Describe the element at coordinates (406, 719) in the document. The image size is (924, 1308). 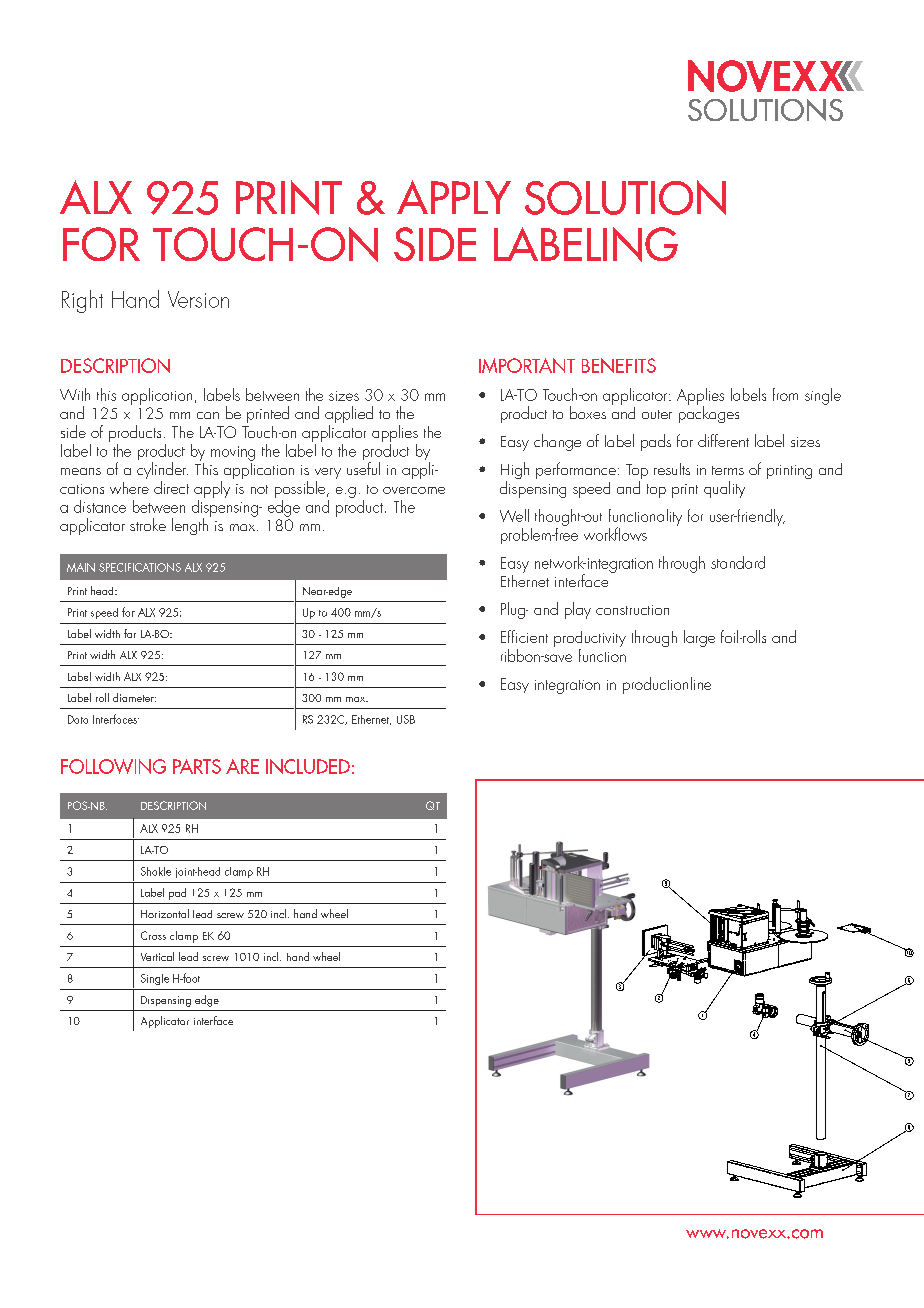
I see `USB` at that location.
